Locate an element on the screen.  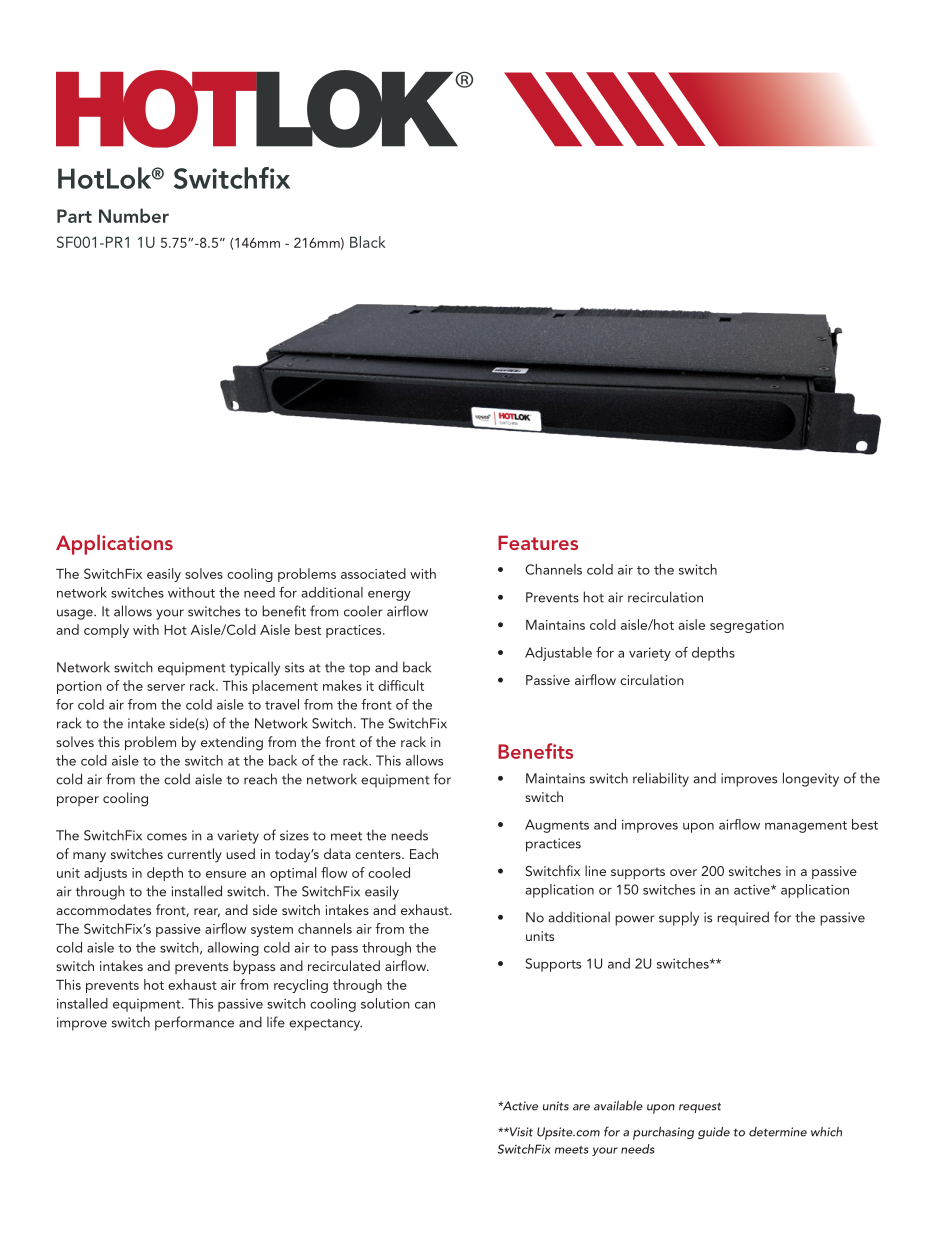
comes is located at coordinates (167, 837).
